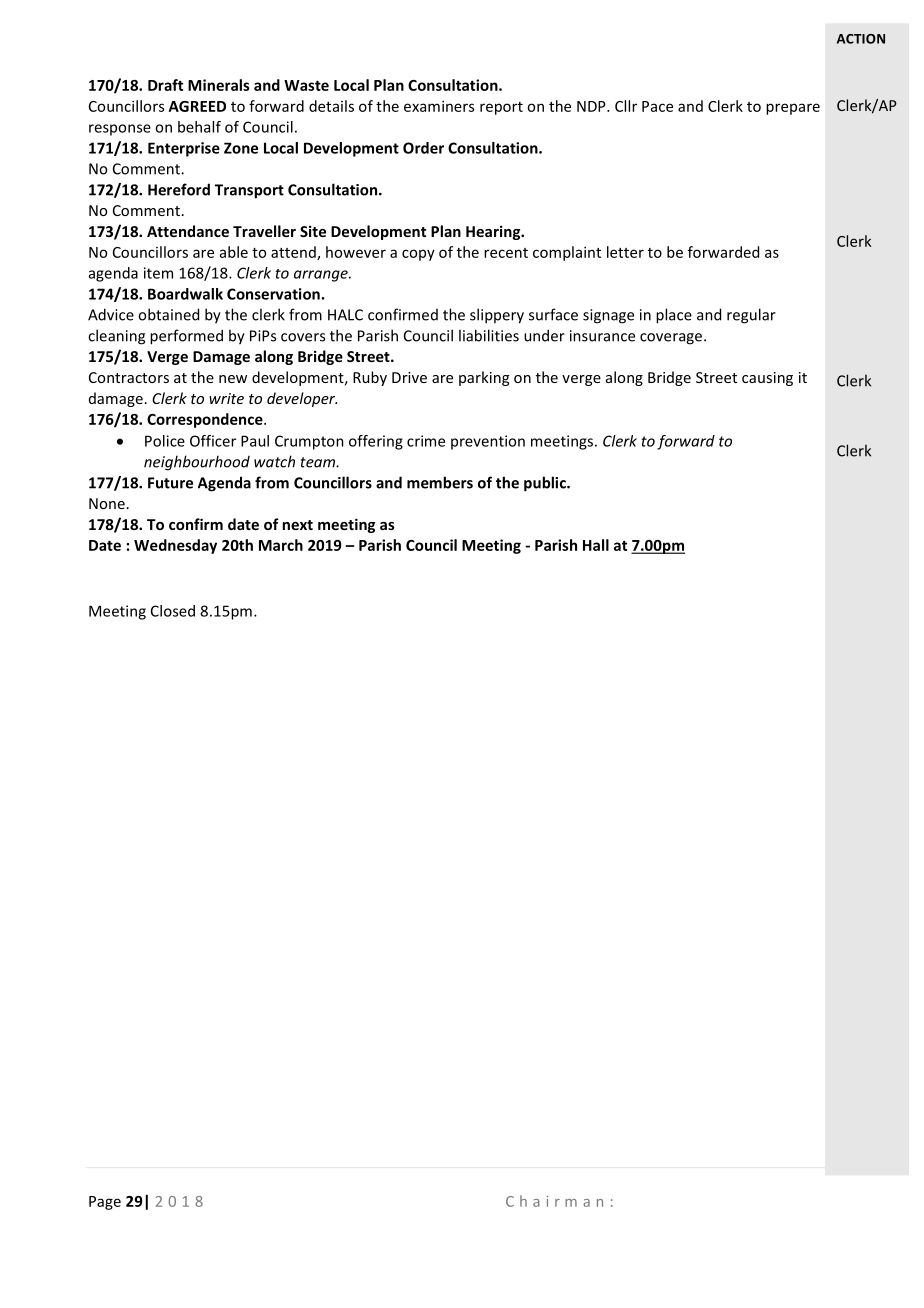  I want to click on public, so click(546, 484).
